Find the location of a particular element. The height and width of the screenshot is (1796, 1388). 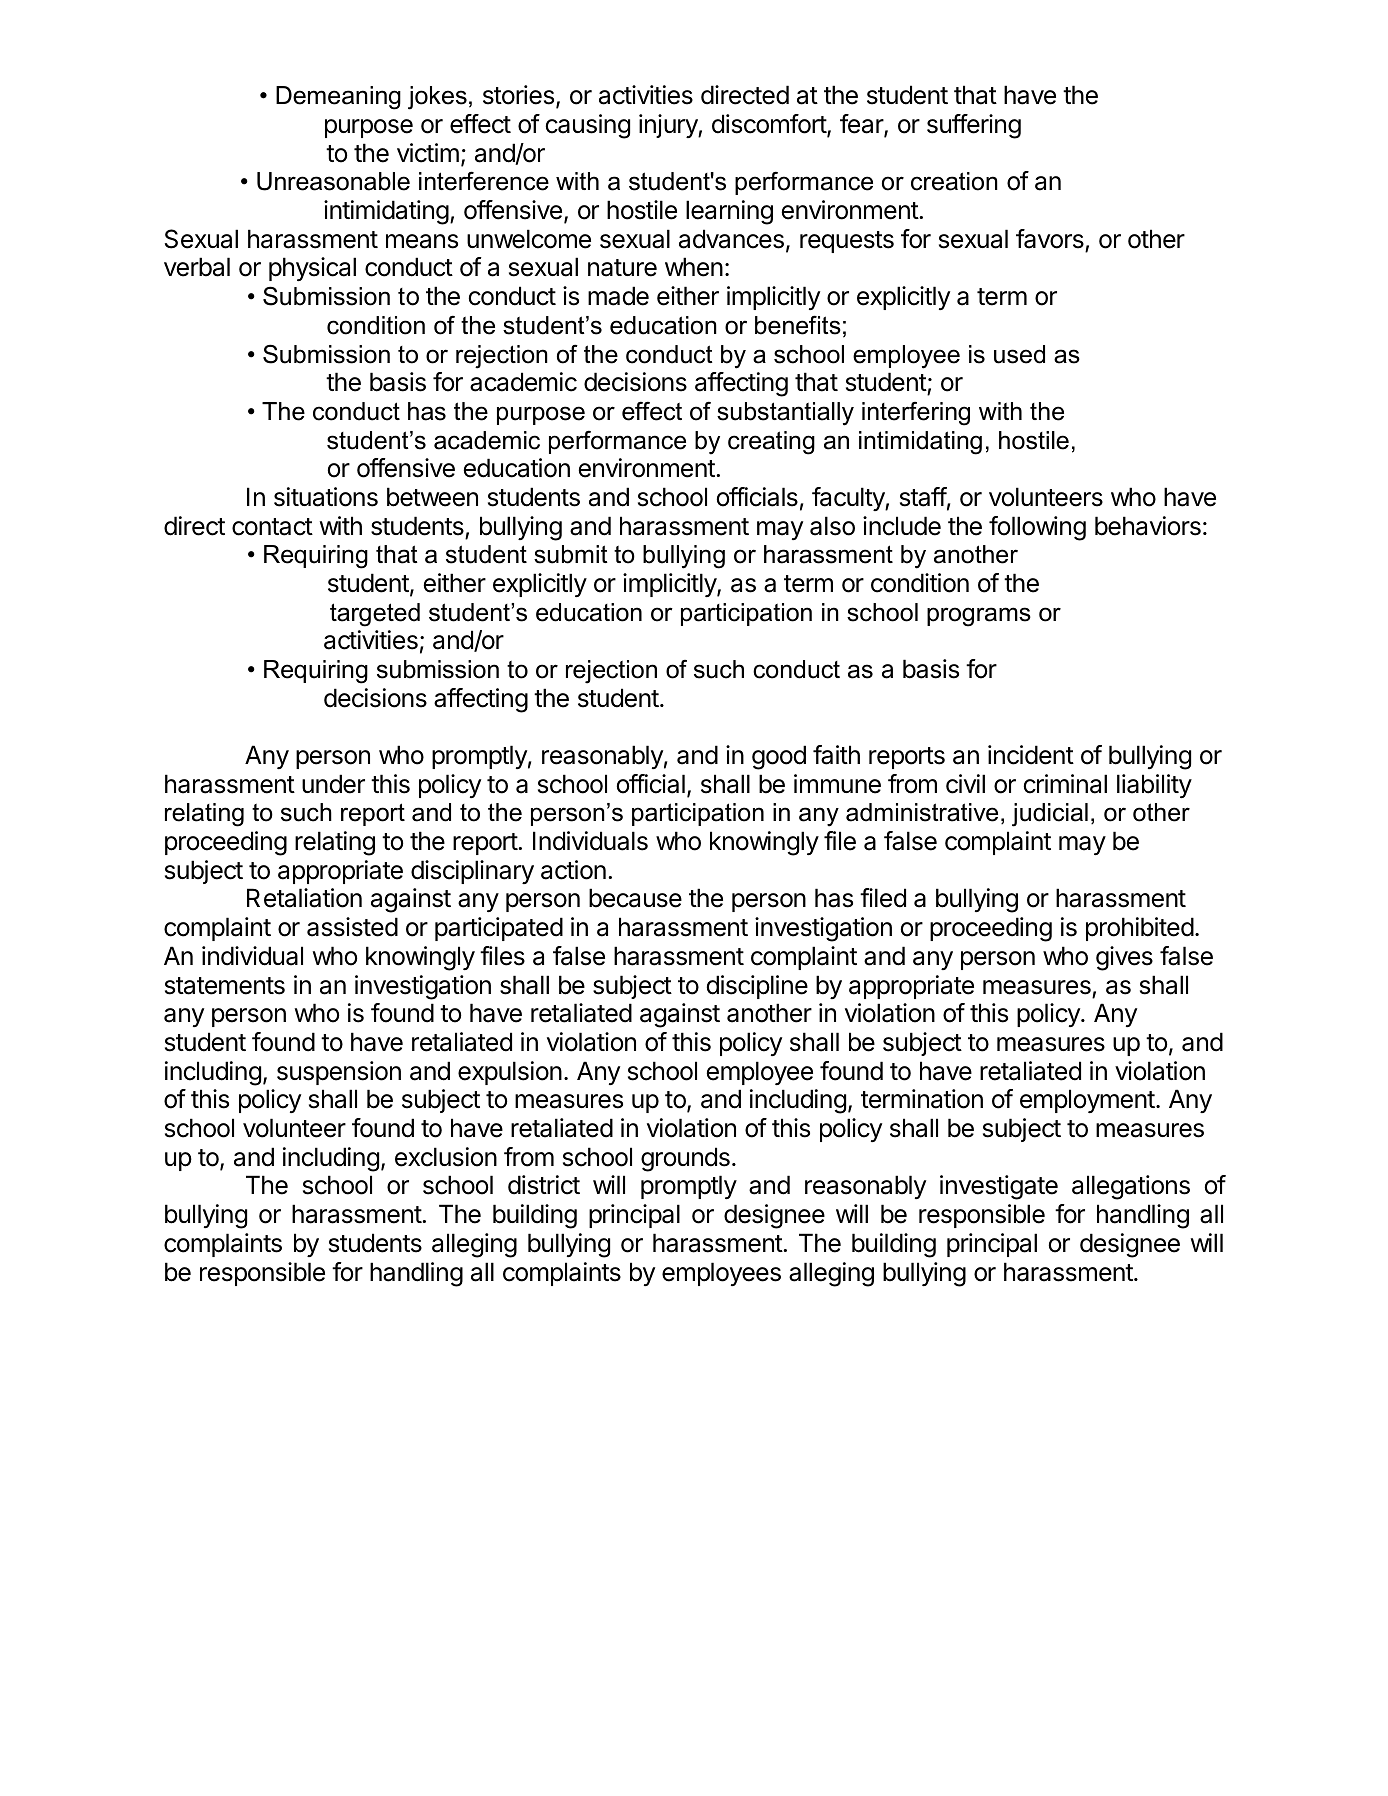

causing is located at coordinates (588, 126).
